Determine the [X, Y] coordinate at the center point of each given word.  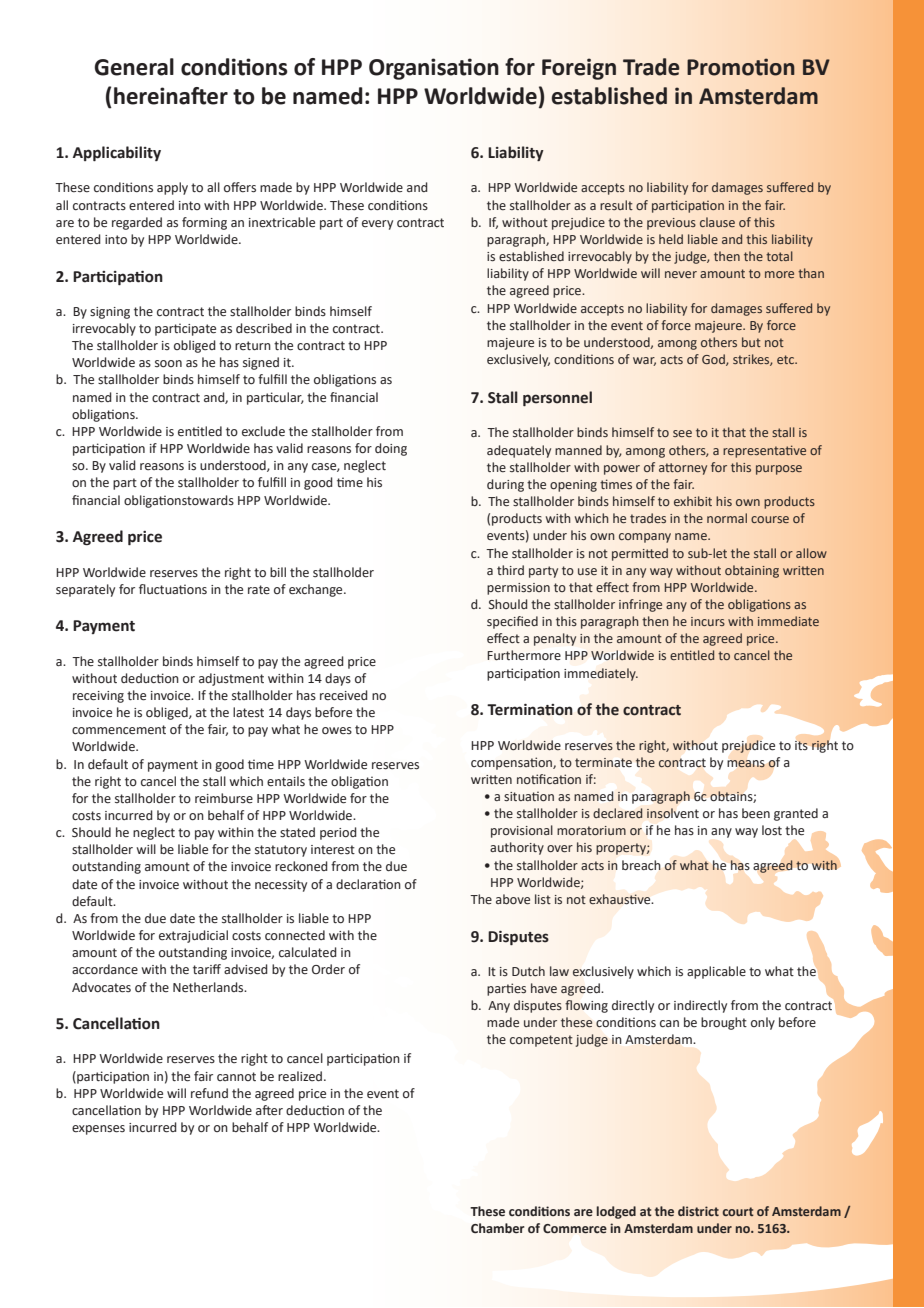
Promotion [741, 67]
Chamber [498, 1228]
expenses [98, 1130]
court [738, 1211]
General [134, 67]
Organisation [434, 69]
